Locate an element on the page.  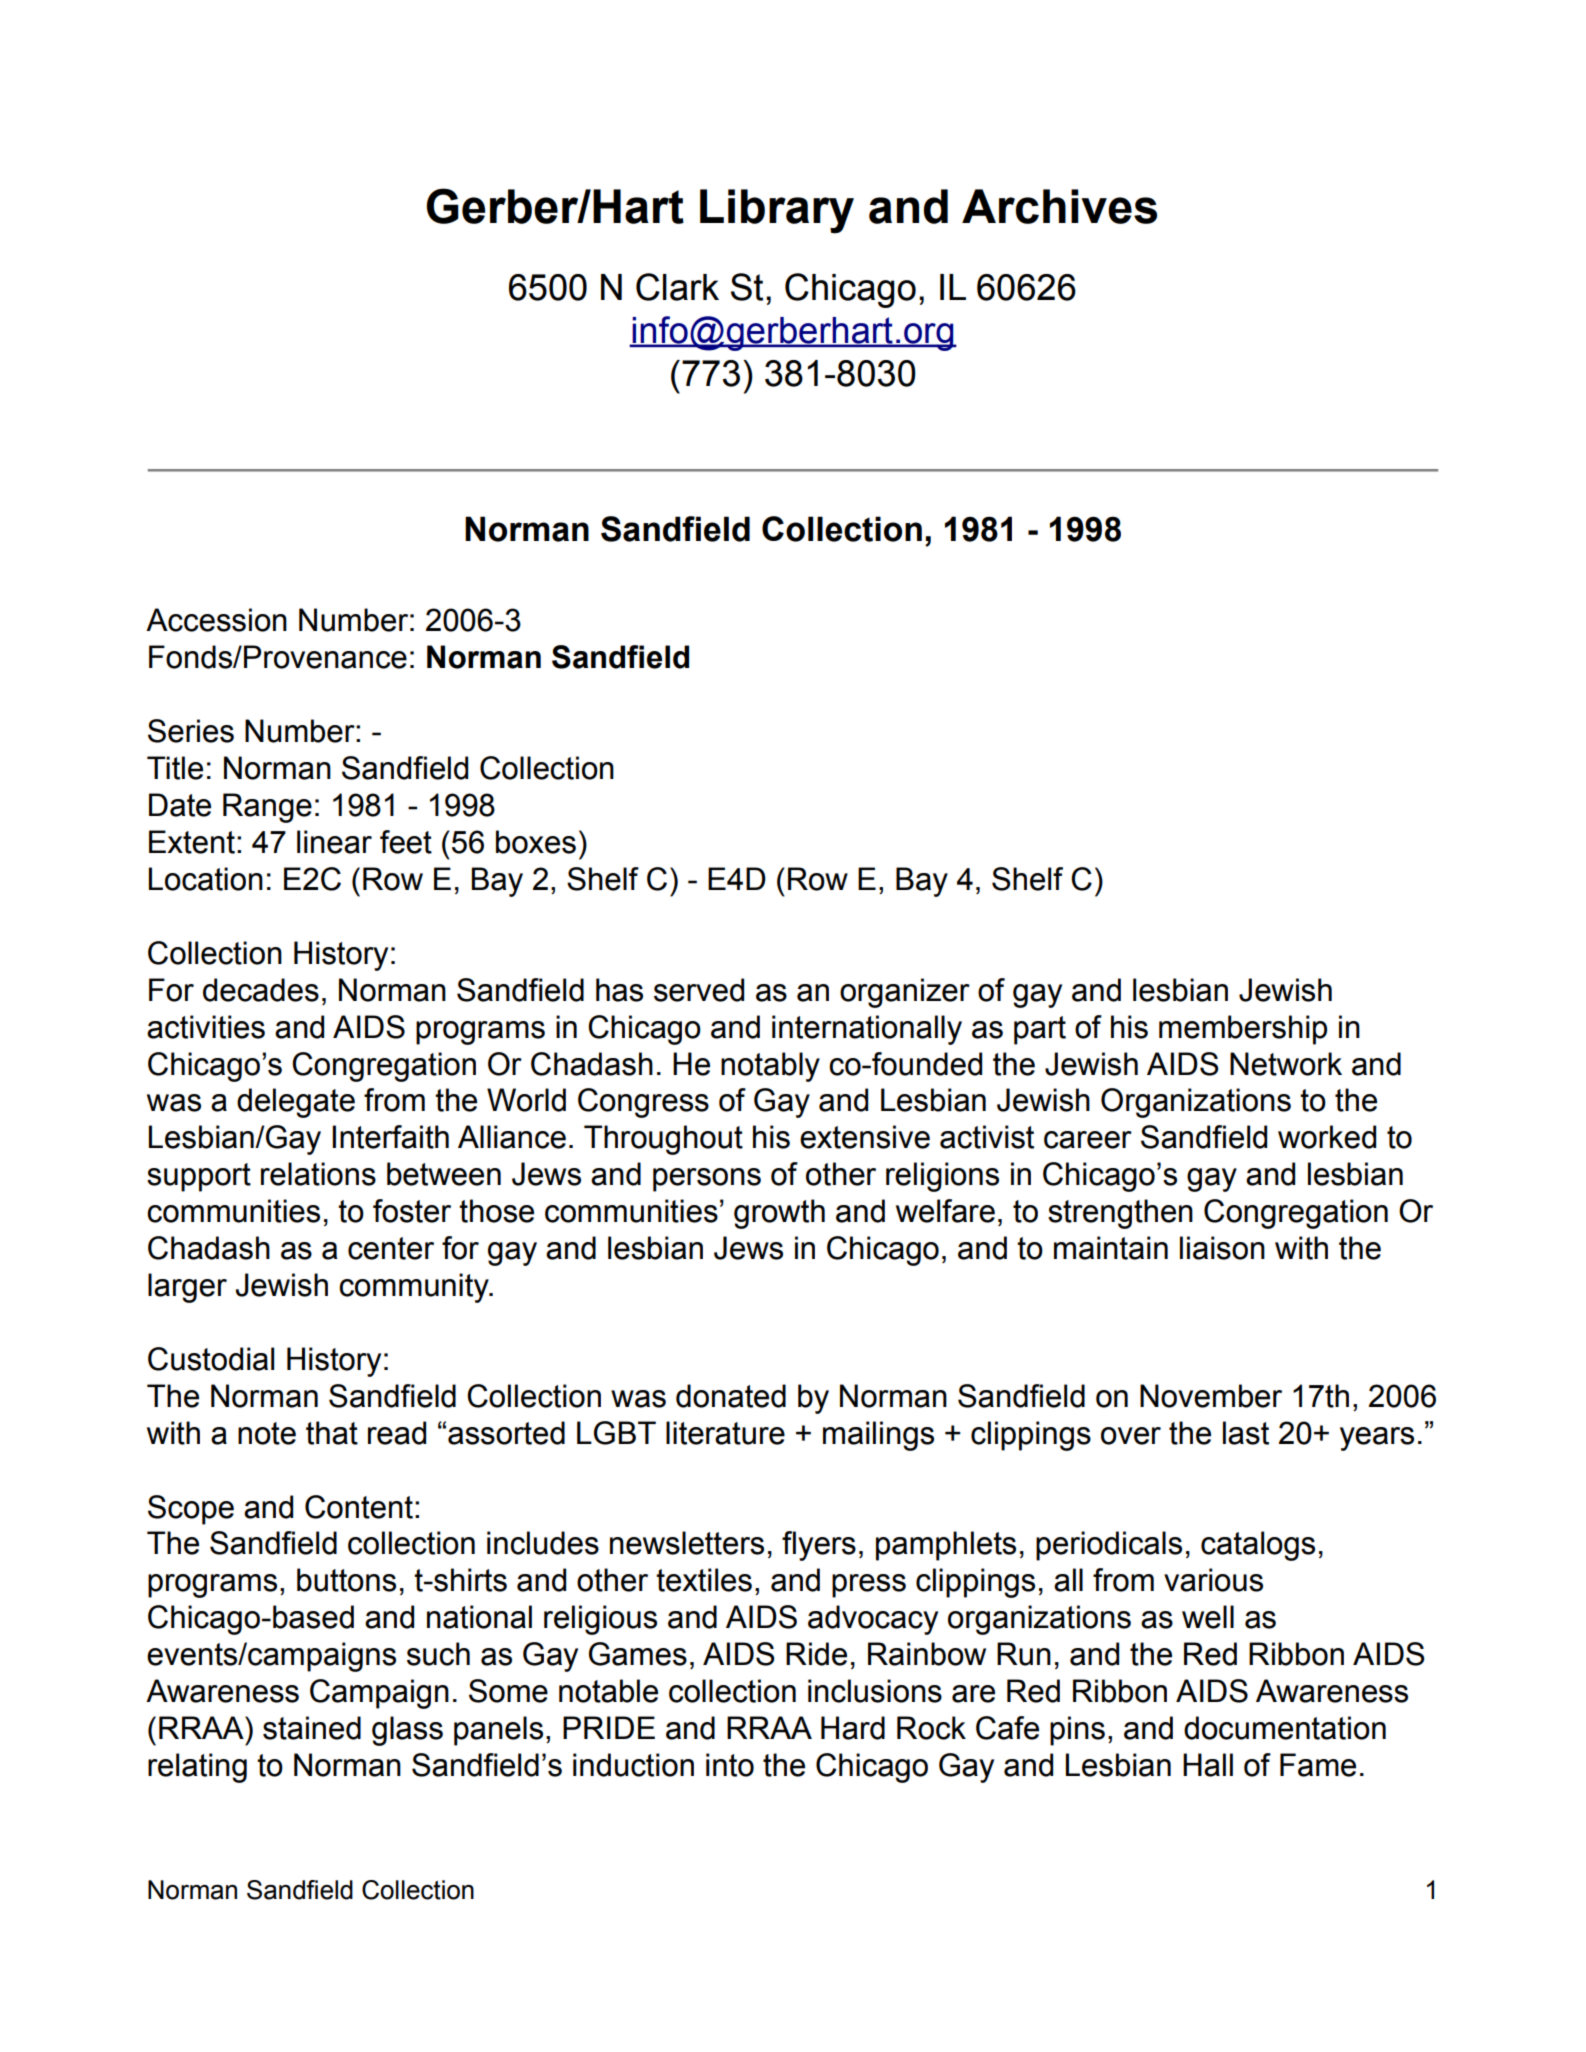
Library is located at coordinates (777, 211).
